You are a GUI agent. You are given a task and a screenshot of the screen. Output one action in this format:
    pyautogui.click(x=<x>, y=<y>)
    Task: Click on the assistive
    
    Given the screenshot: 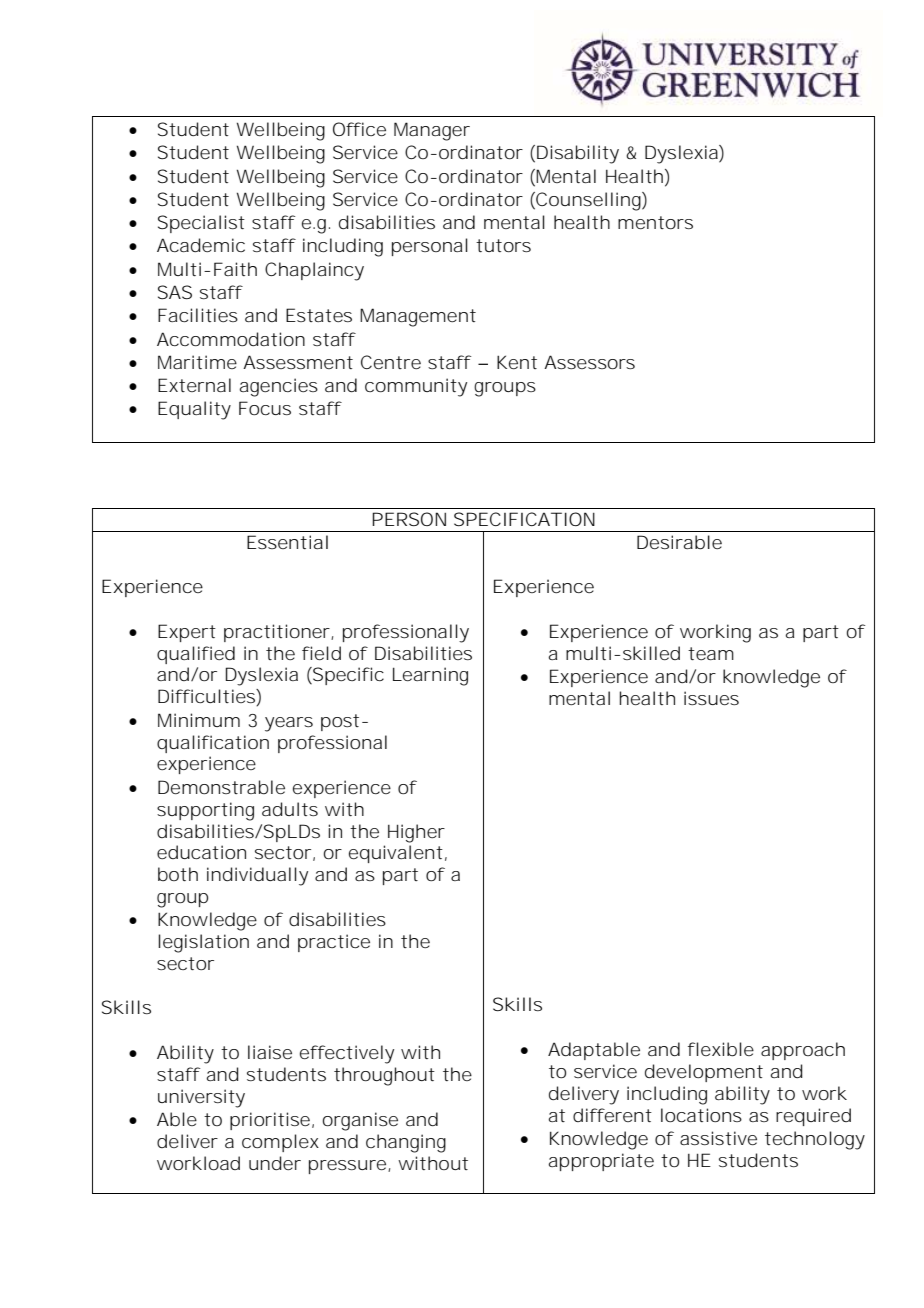 What is the action you would take?
    pyautogui.click(x=718, y=1138)
